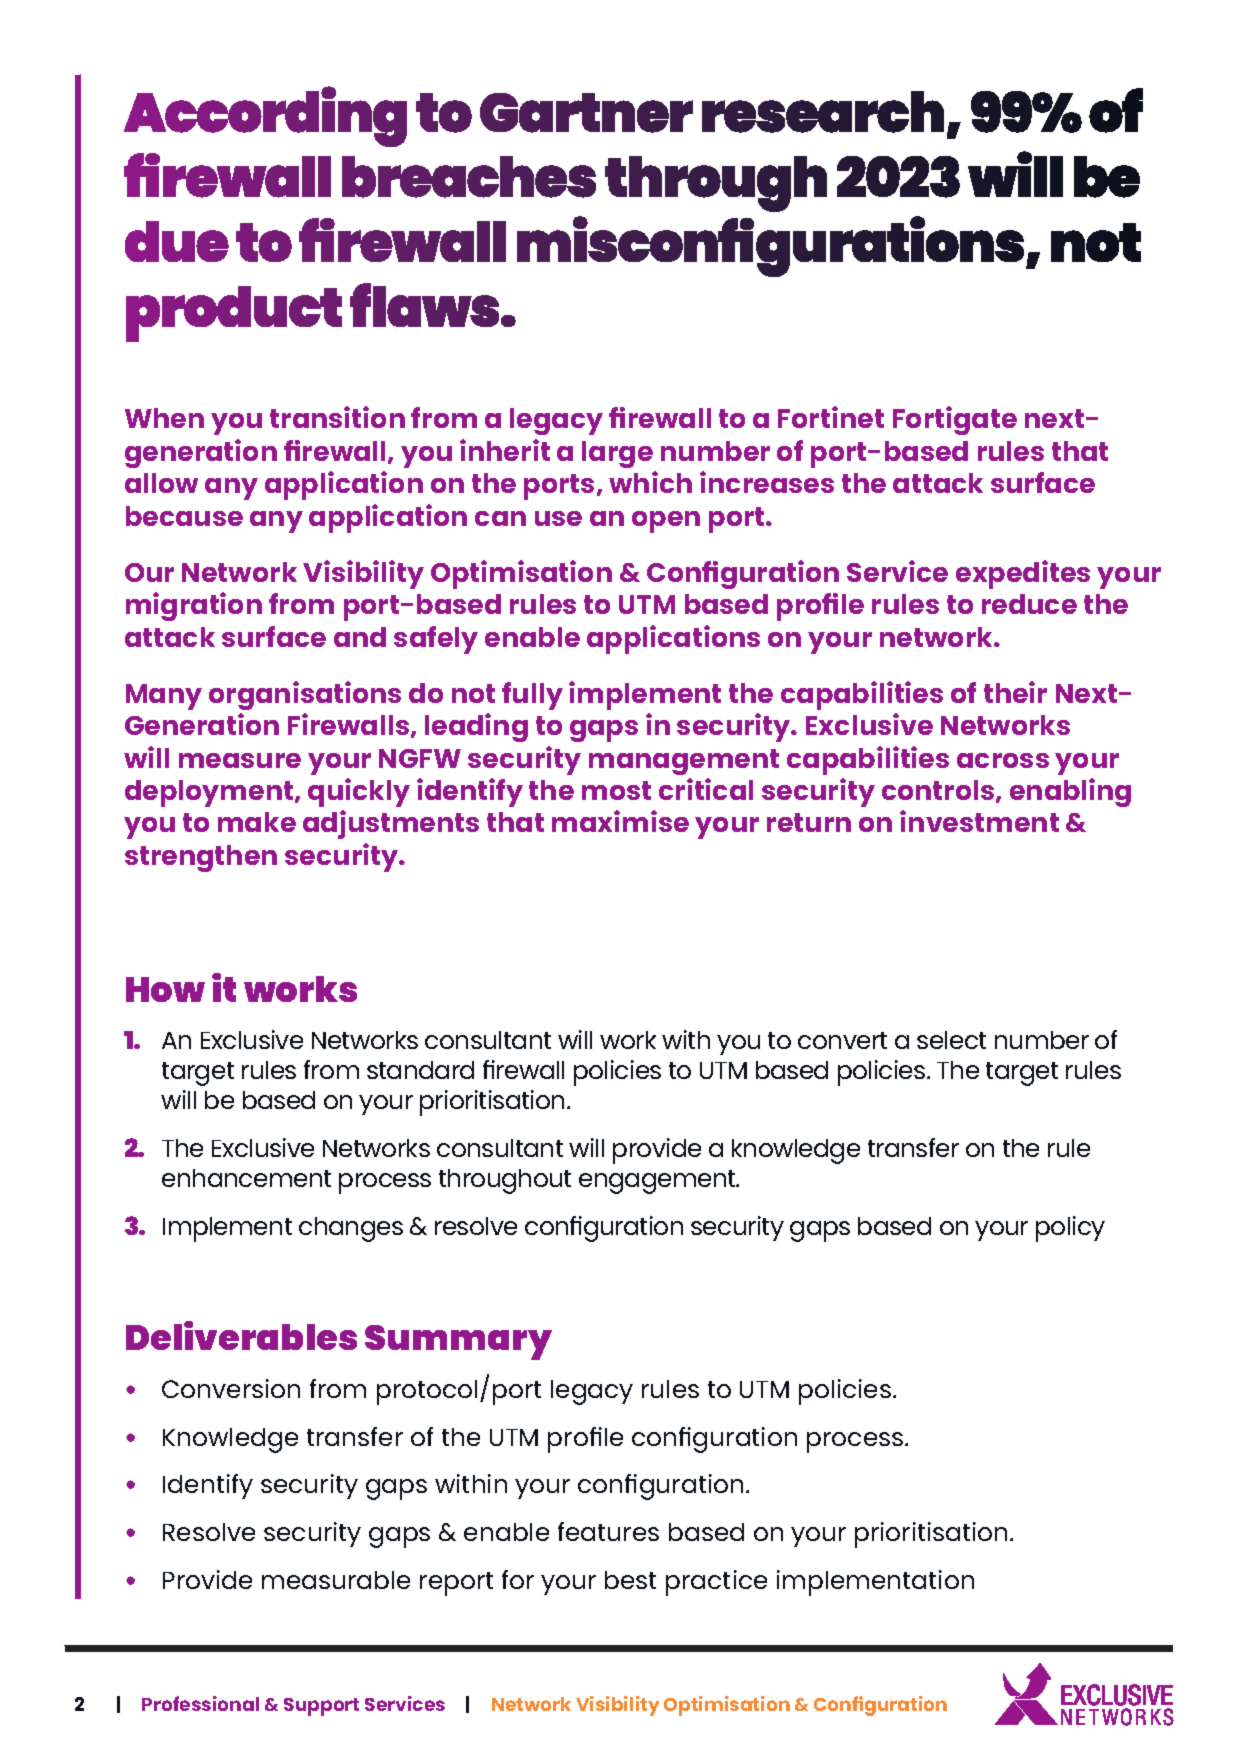 The height and width of the screenshot is (1752, 1238). Describe the element at coordinates (1070, 1229) in the screenshot. I see `policy` at that location.
